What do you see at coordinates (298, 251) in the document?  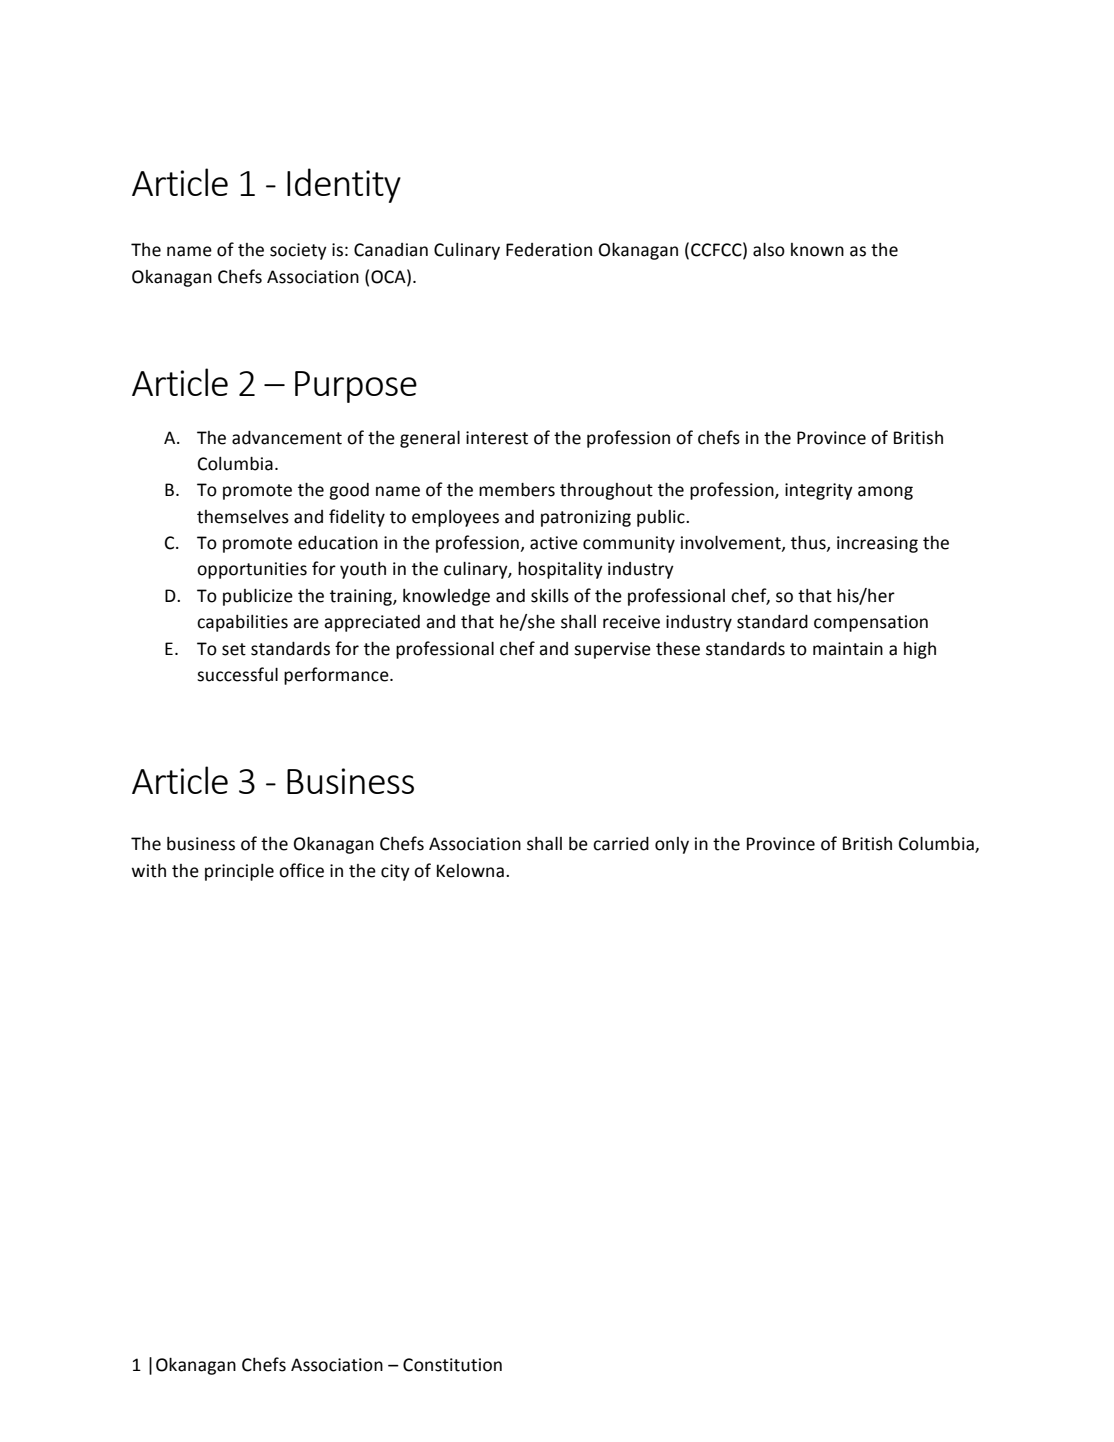 I see `society` at bounding box center [298, 251].
